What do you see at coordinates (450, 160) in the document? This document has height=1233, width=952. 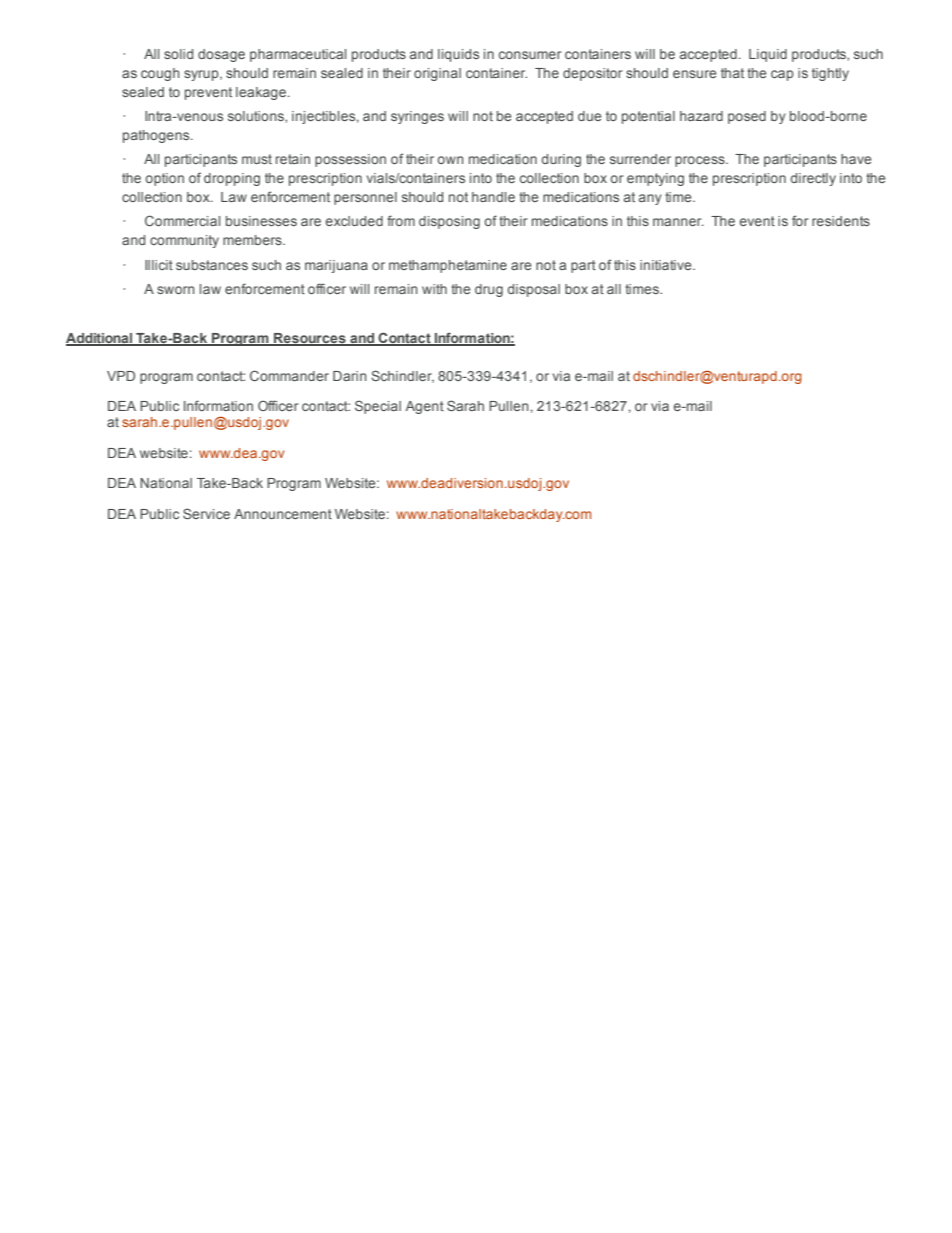 I see `own` at bounding box center [450, 160].
